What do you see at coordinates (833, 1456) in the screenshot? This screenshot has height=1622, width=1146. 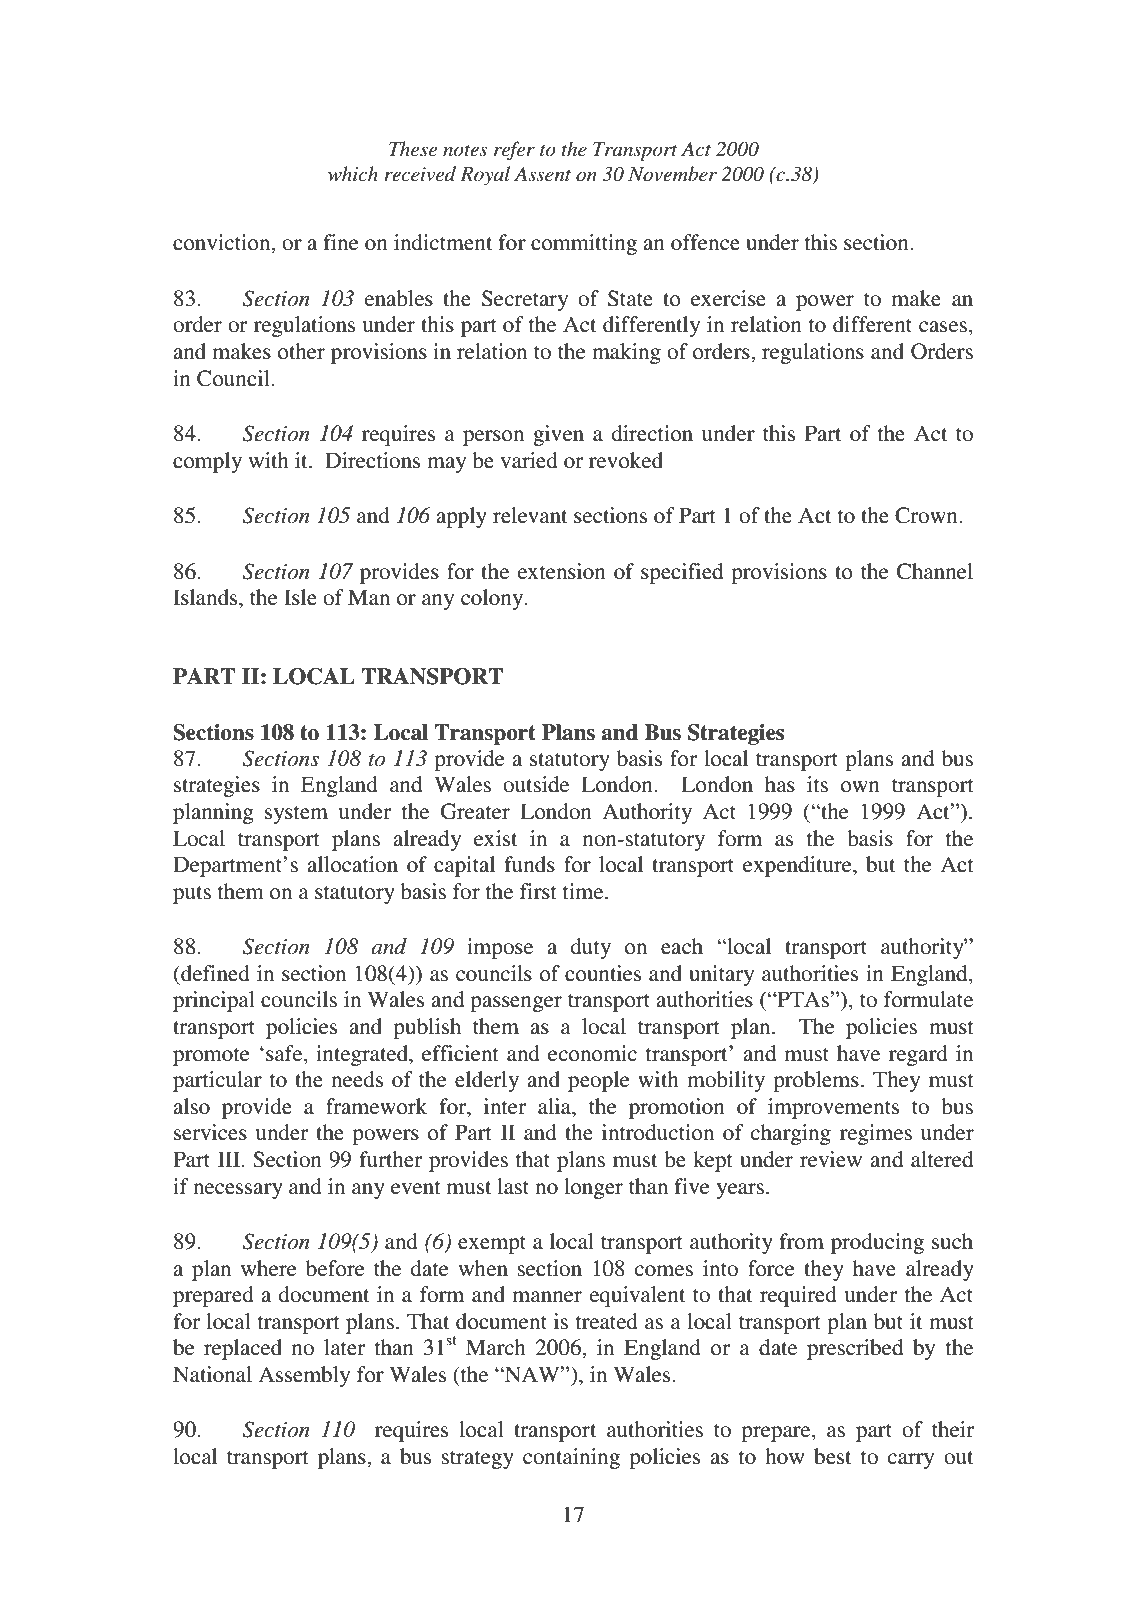 I see `best` at bounding box center [833, 1456].
